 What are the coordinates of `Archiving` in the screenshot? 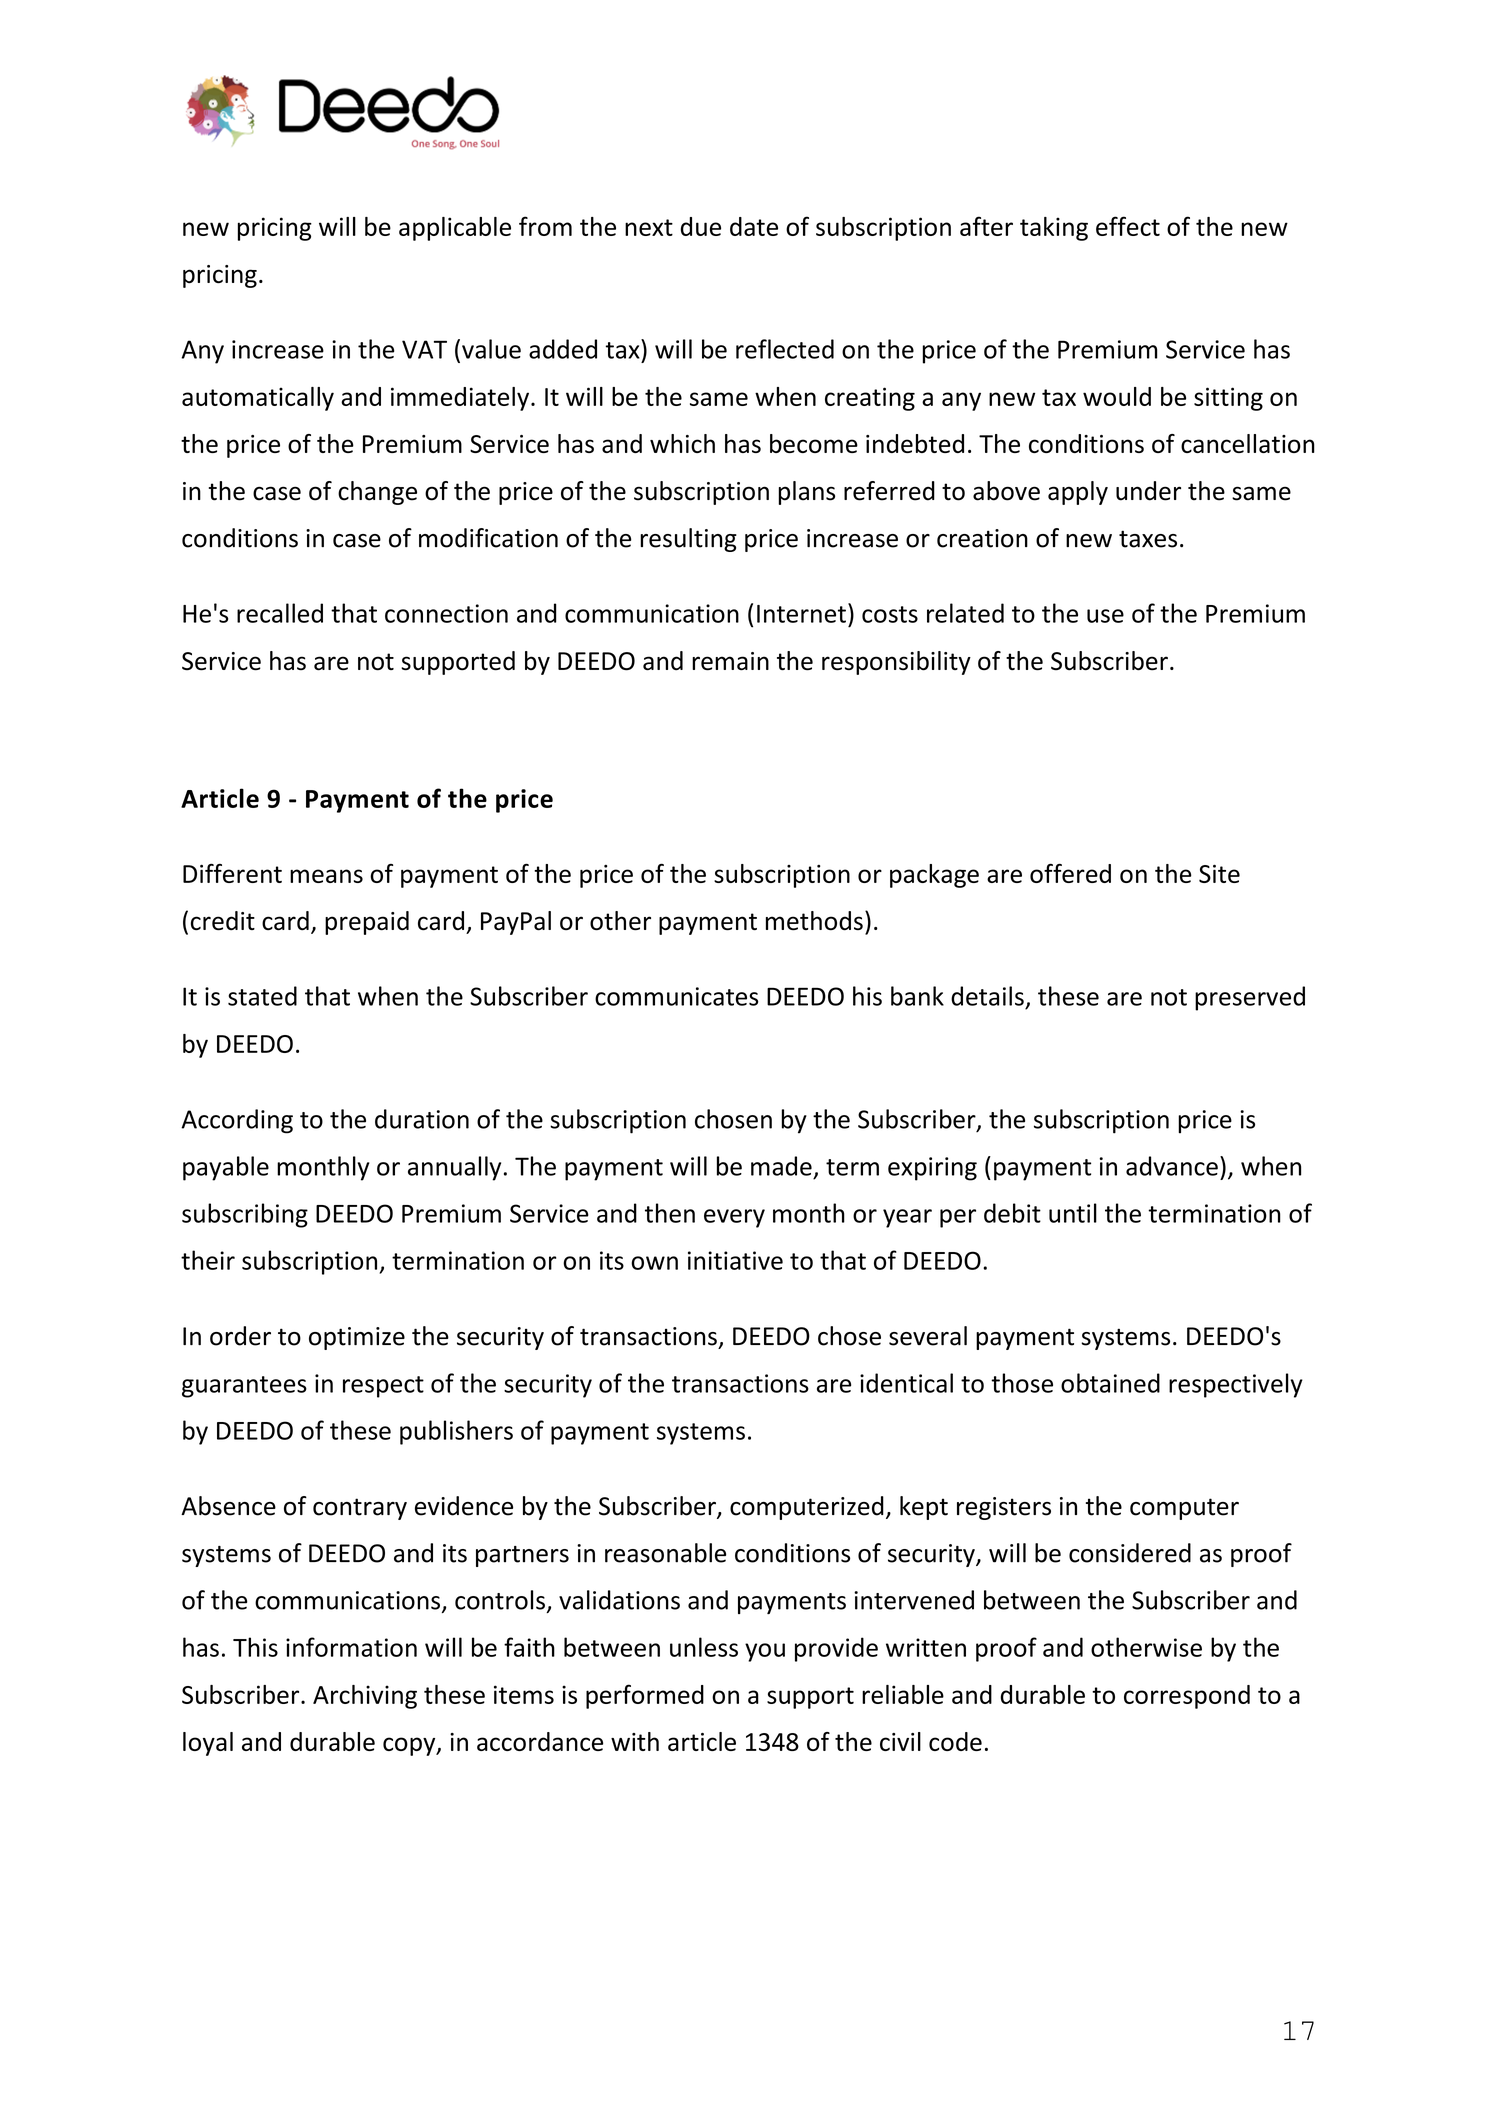 It's located at (365, 1697).
